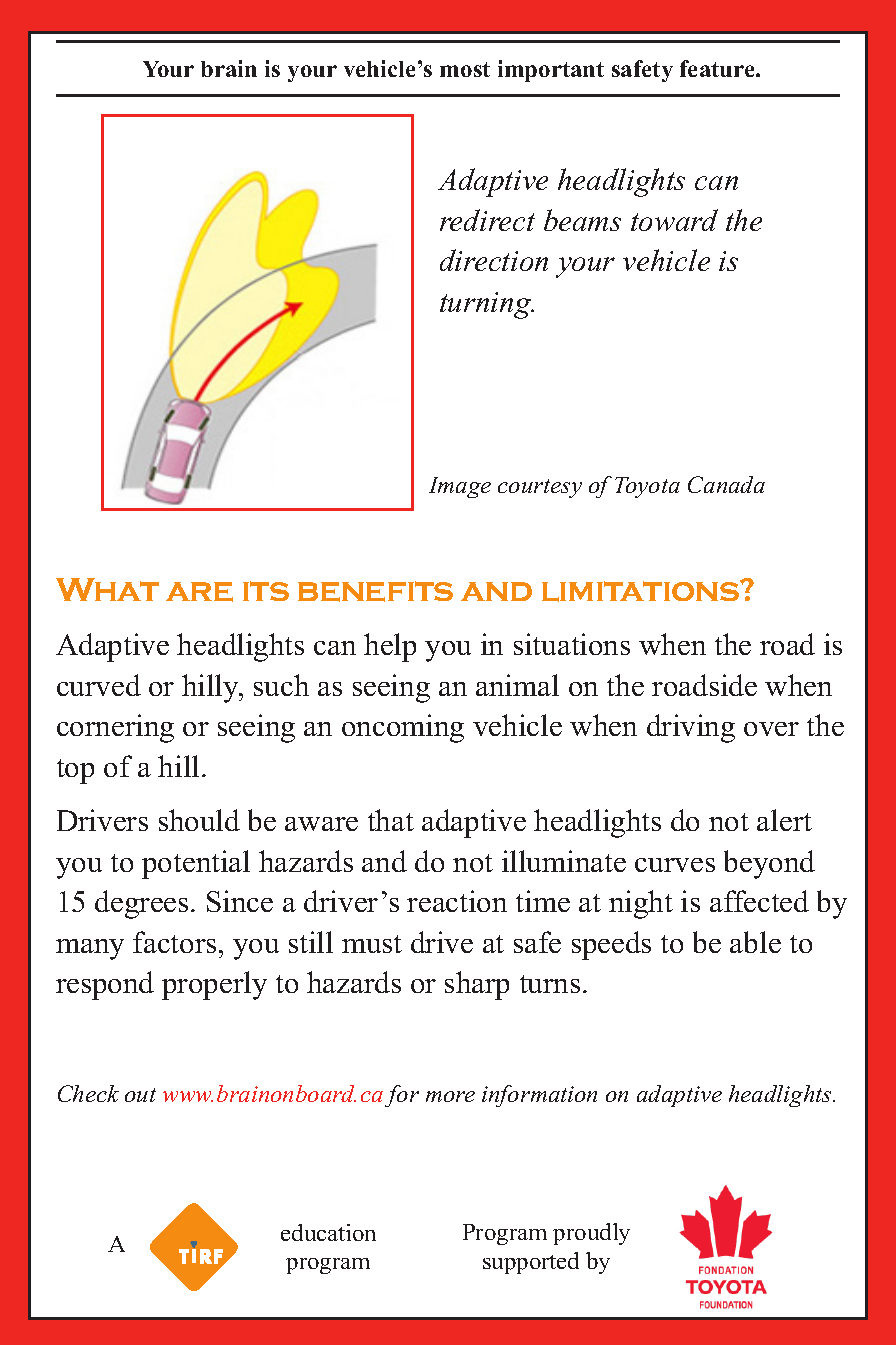 The width and height of the image is (896, 1345). What do you see at coordinates (391, 820) in the image?
I see `that` at bounding box center [391, 820].
